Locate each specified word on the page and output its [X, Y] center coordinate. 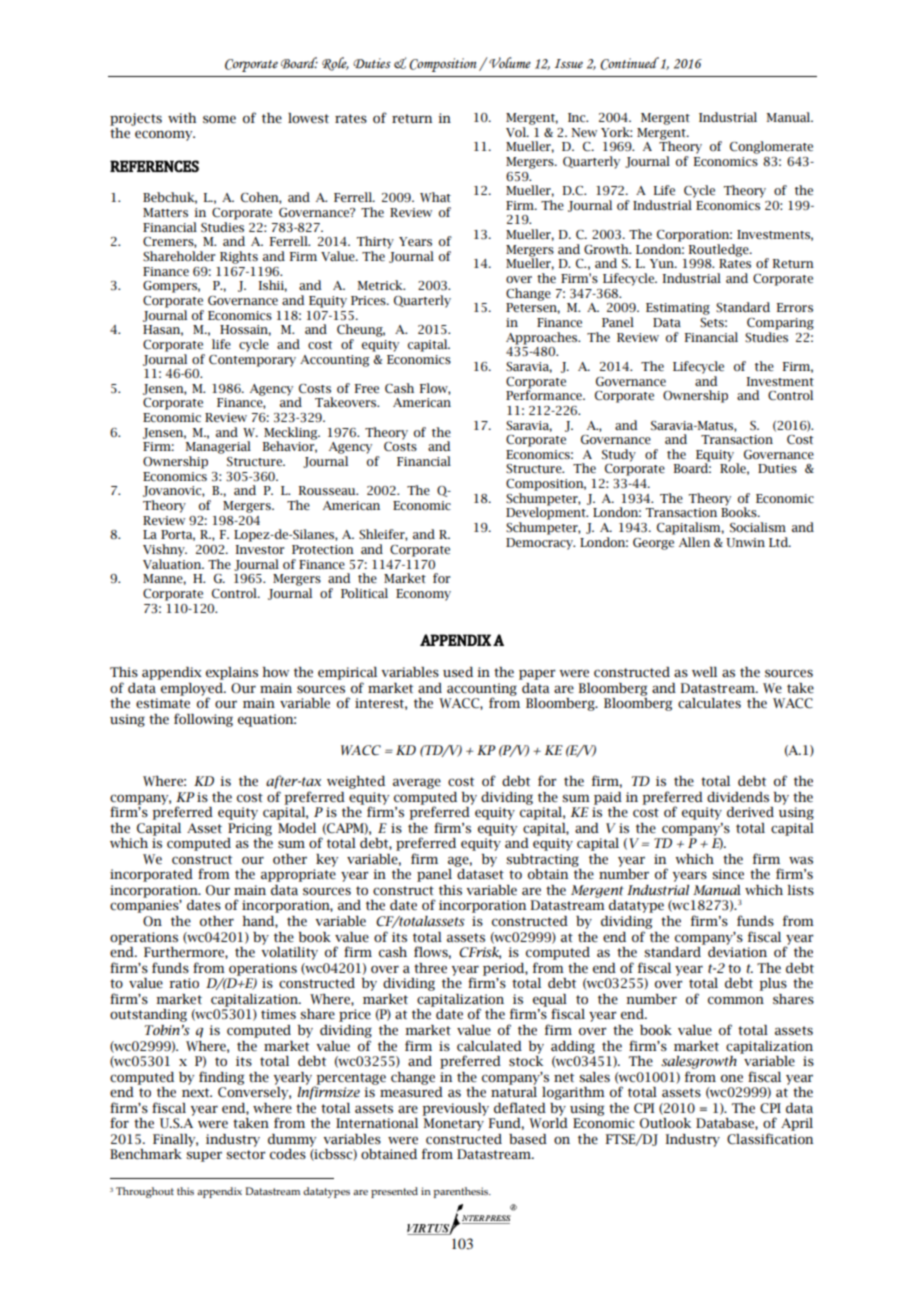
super [204, 1156]
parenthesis [462, 1192]
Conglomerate [771, 147]
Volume [509, 62]
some [219, 119]
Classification [770, 1139]
